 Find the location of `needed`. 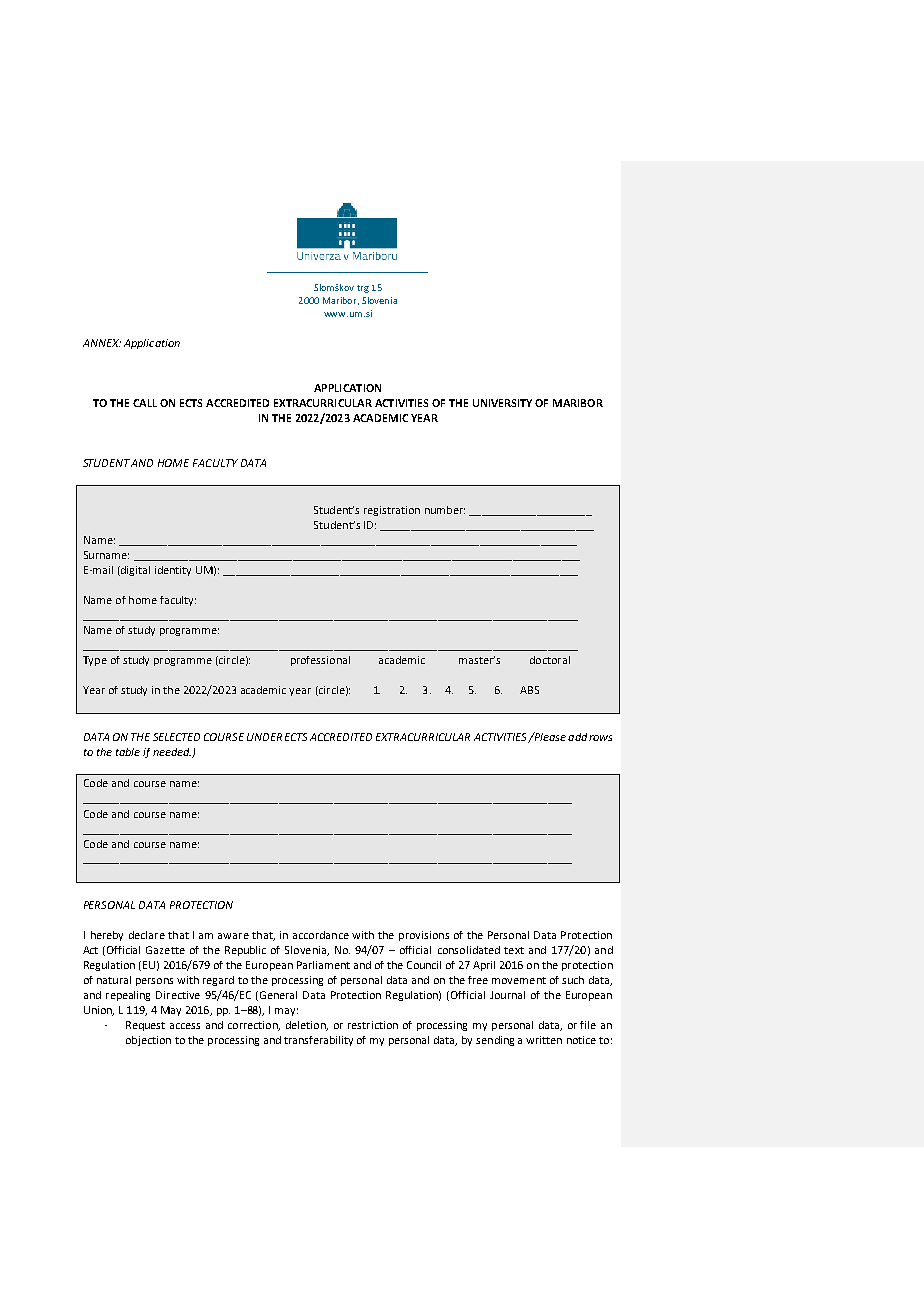

needed is located at coordinates (172, 752).
